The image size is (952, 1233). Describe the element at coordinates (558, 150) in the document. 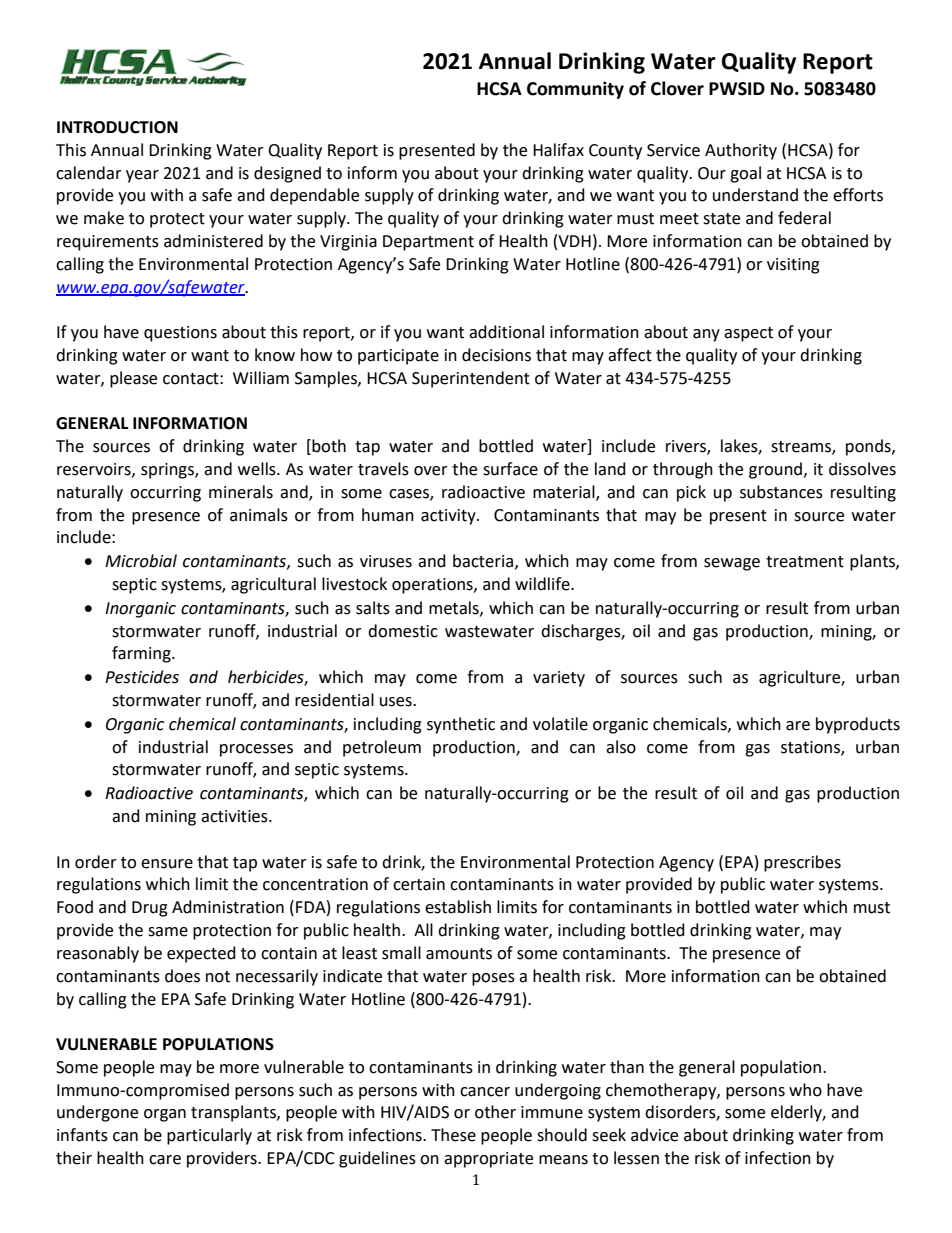

I see `Halifax` at that location.
